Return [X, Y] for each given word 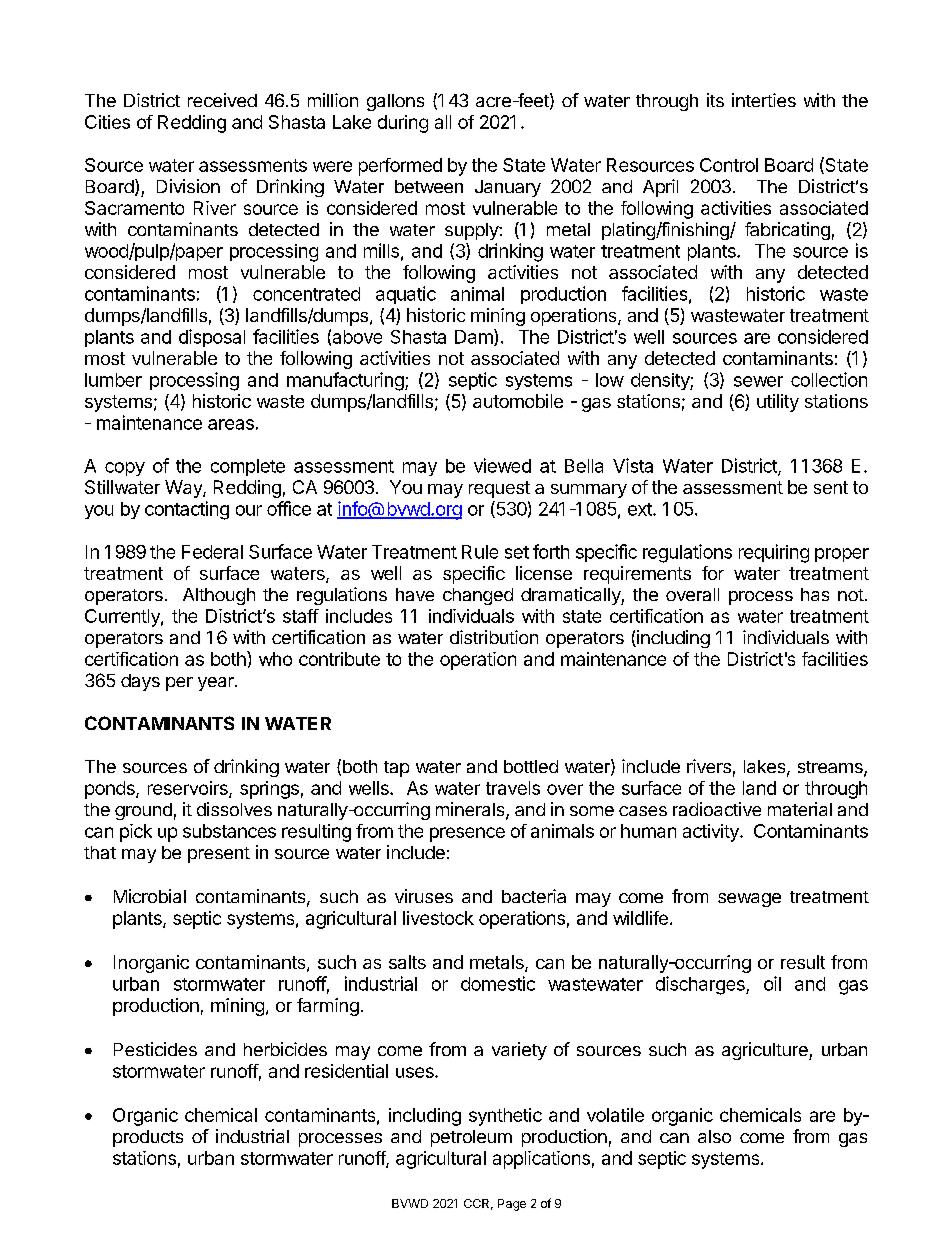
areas [231, 424]
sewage [749, 900]
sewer [758, 381]
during [403, 124]
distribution [494, 637]
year [217, 684]
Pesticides [155, 1049]
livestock [438, 918]
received [222, 100]
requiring [774, 553]
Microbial [150, 896]
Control [729, 165]
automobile [518, 401]
